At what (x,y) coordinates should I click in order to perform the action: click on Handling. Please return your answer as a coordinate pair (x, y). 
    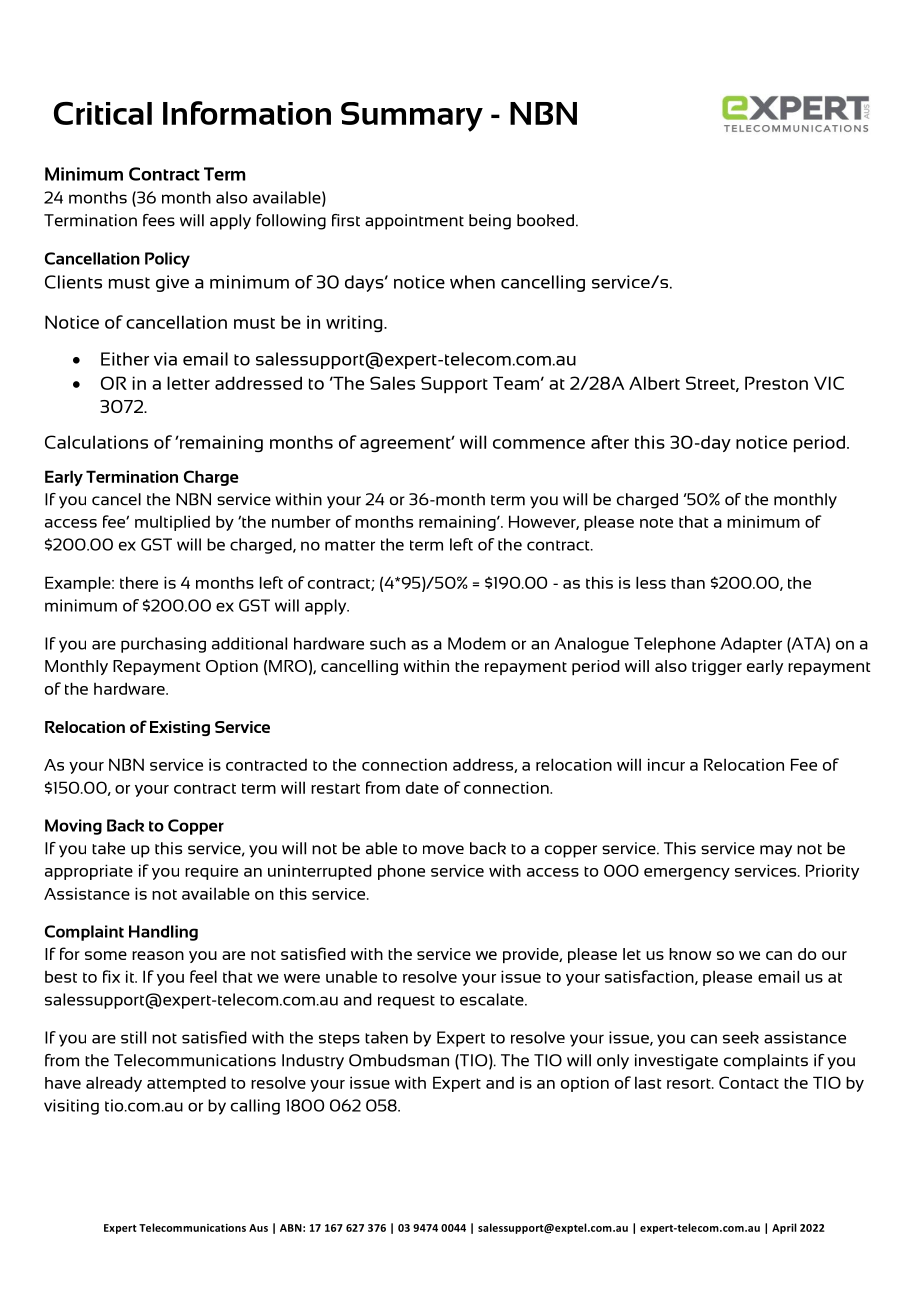
    Looking at the image, I should click on (163, 933).
